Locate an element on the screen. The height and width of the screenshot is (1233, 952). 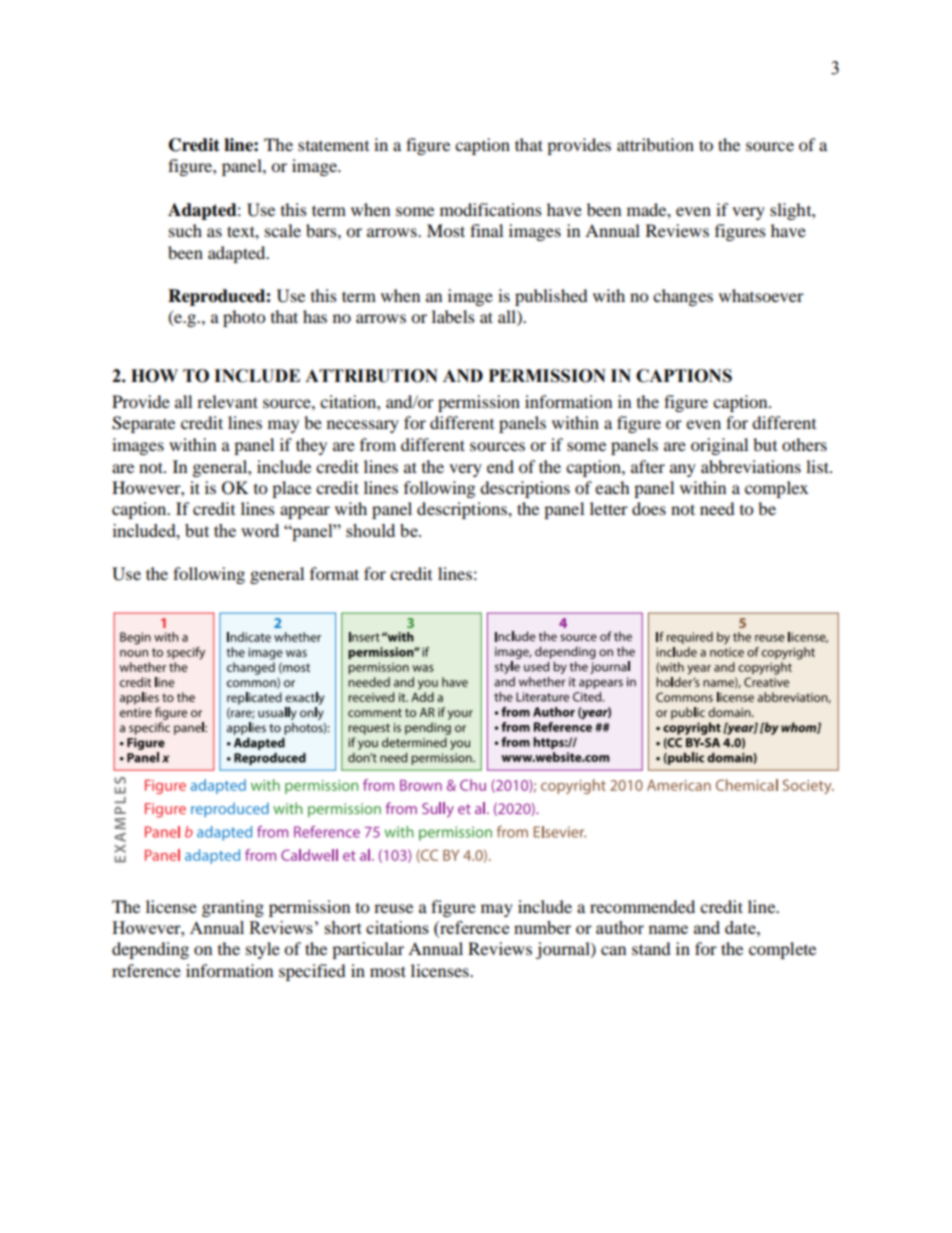
reuse is located at coordinates (393, 908).
